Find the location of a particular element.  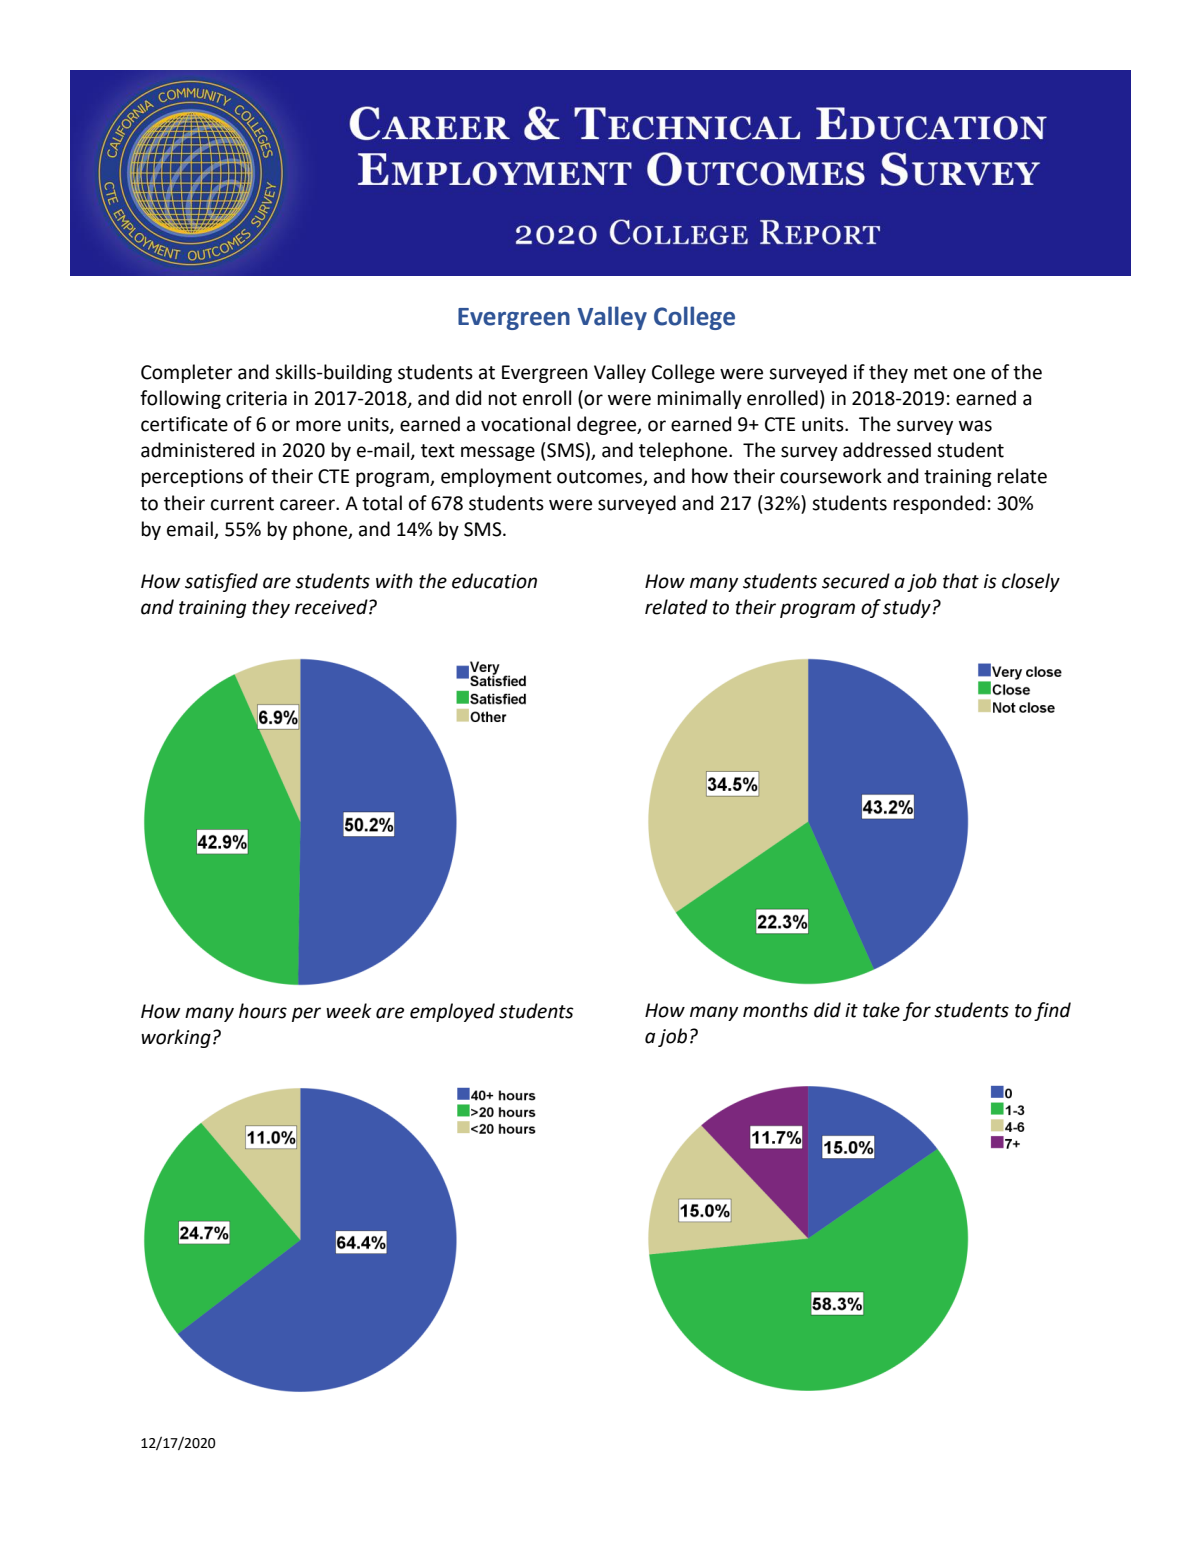

met is located at coordinates (931, 373).
